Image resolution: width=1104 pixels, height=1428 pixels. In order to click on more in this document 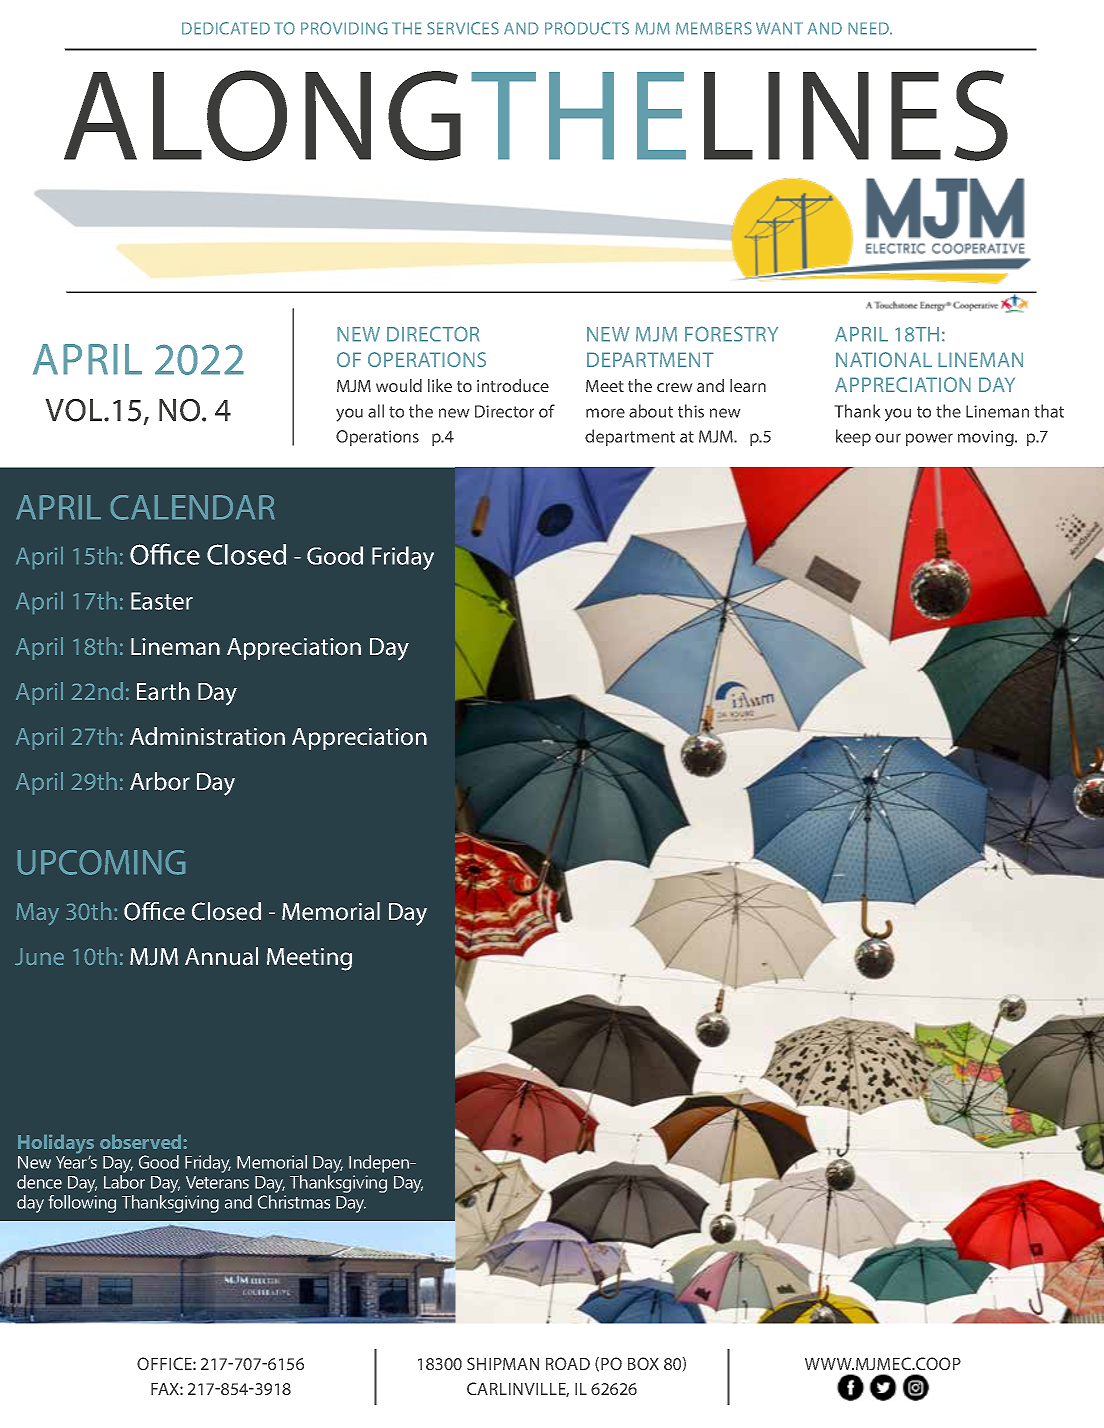, I will do `click(605, 413)`.
